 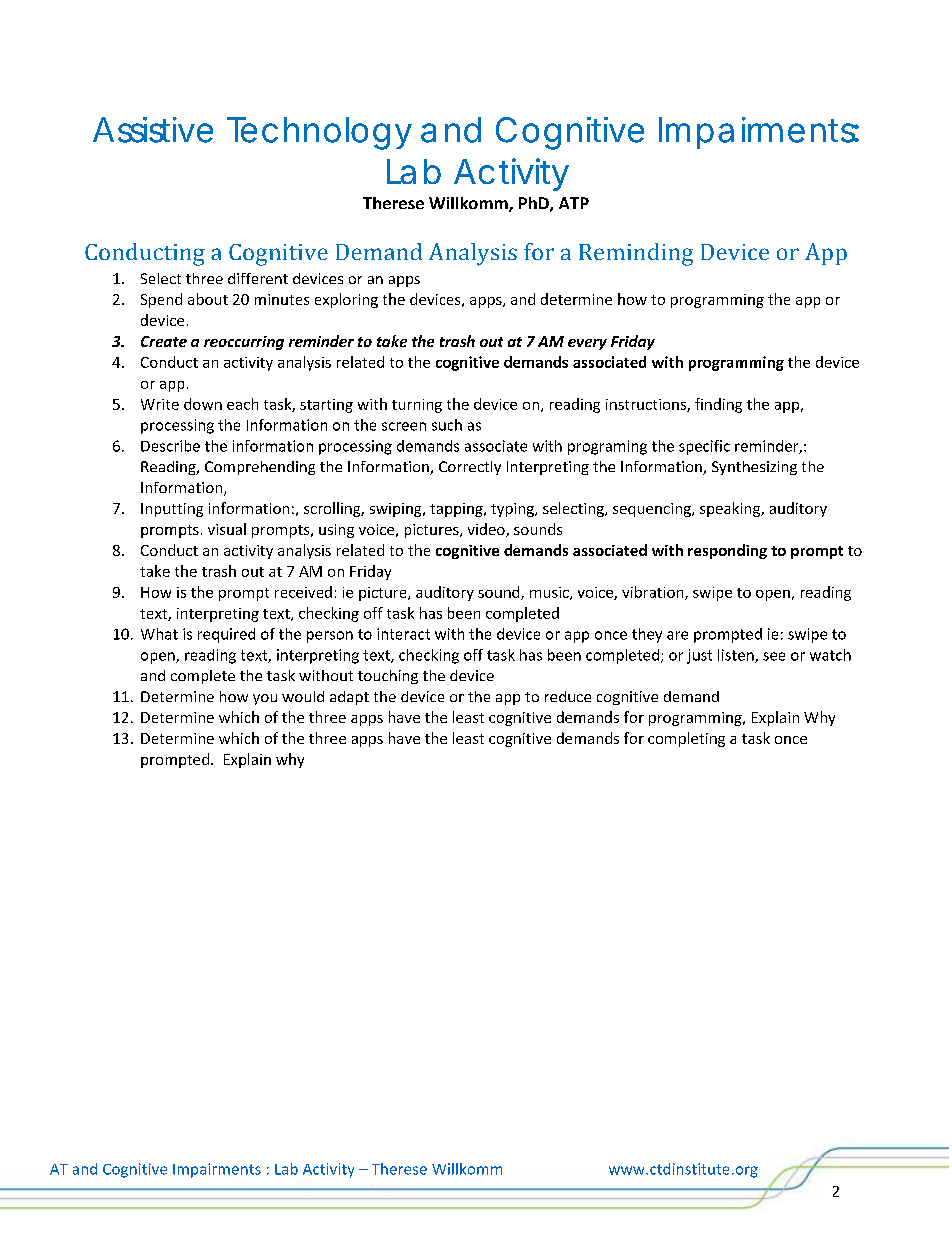 What do you see at coordinates (319, 133) in the screenshot?
I see `Technology` at bounding box center [319, 133].
